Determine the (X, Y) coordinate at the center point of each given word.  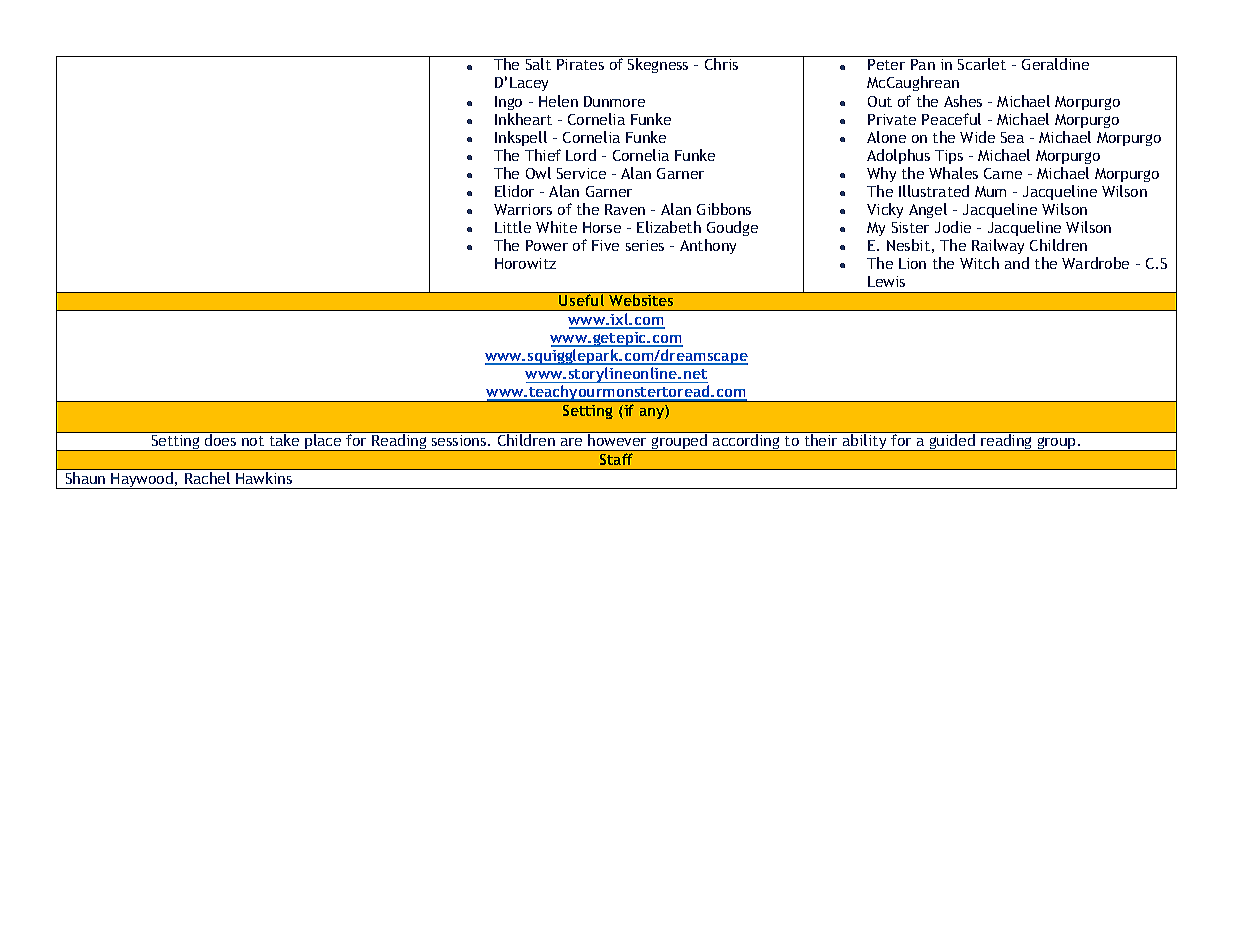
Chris (721, 64)
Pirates (580, 64)
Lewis (886, 281)
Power (547, 245)
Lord (581, 155)
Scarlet (982, 64)
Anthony (708, 246)
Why (881, 174)
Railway (998, 246)
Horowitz (525, 263)
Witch (979, 263)
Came (1003, 173)
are (571, 442)
